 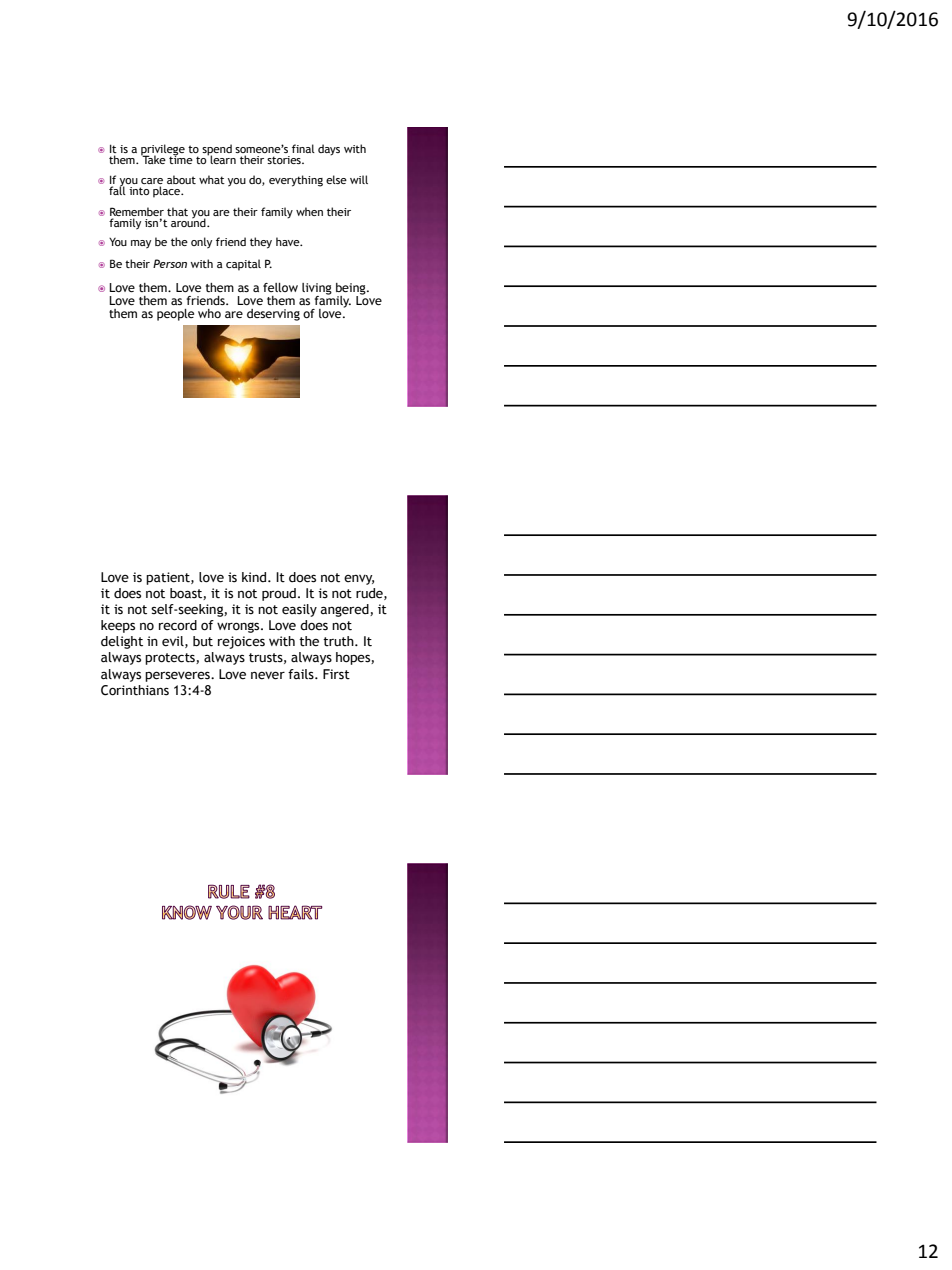 What do you see at coordinates (241, 642) in the screenshot?
I see `rejoices` at bounding box center [241, 642].
